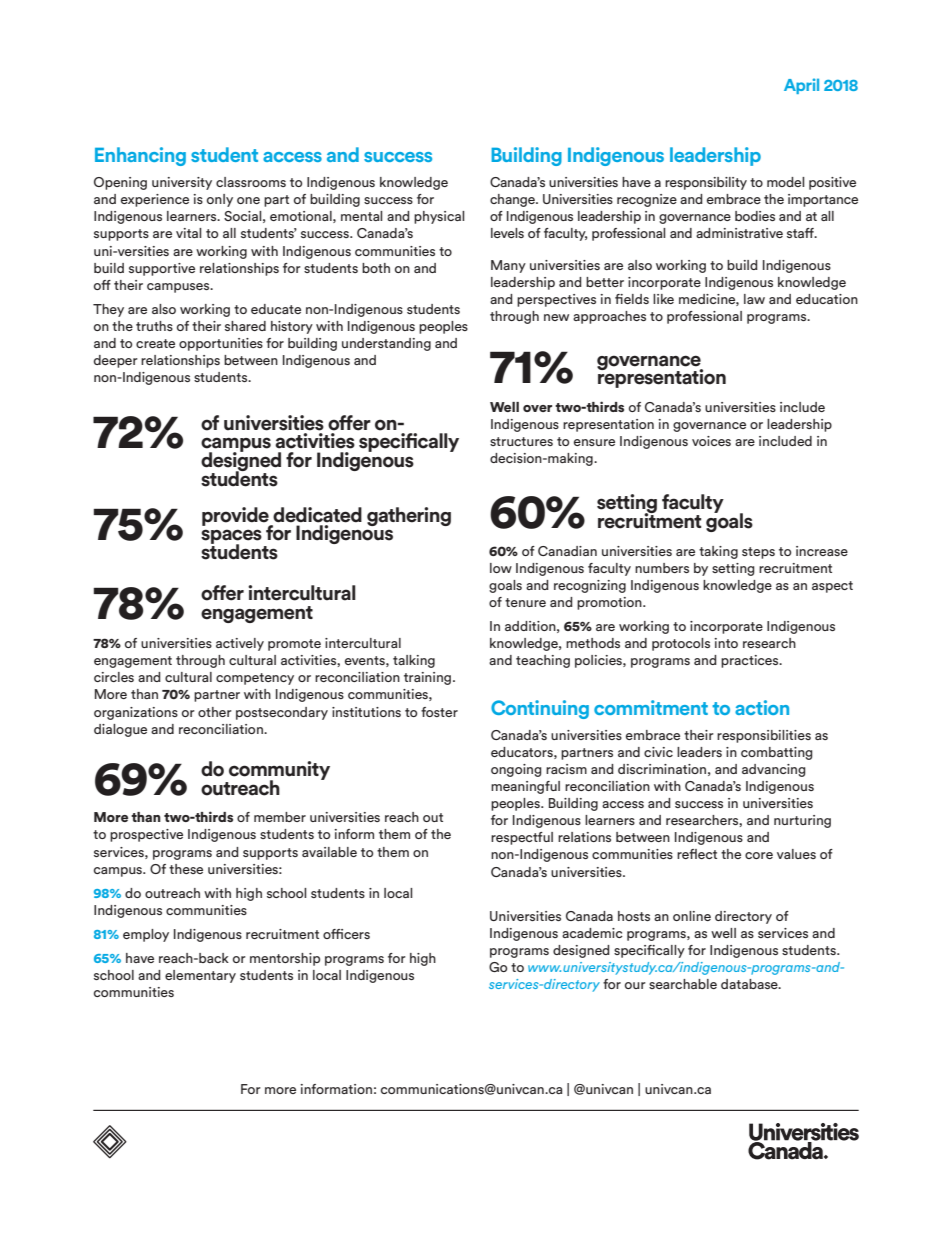 The height and width of the page is (1233, 952). Describe the element at coordinates (140, 156) in the page. I see `Enhancing` at that location.
